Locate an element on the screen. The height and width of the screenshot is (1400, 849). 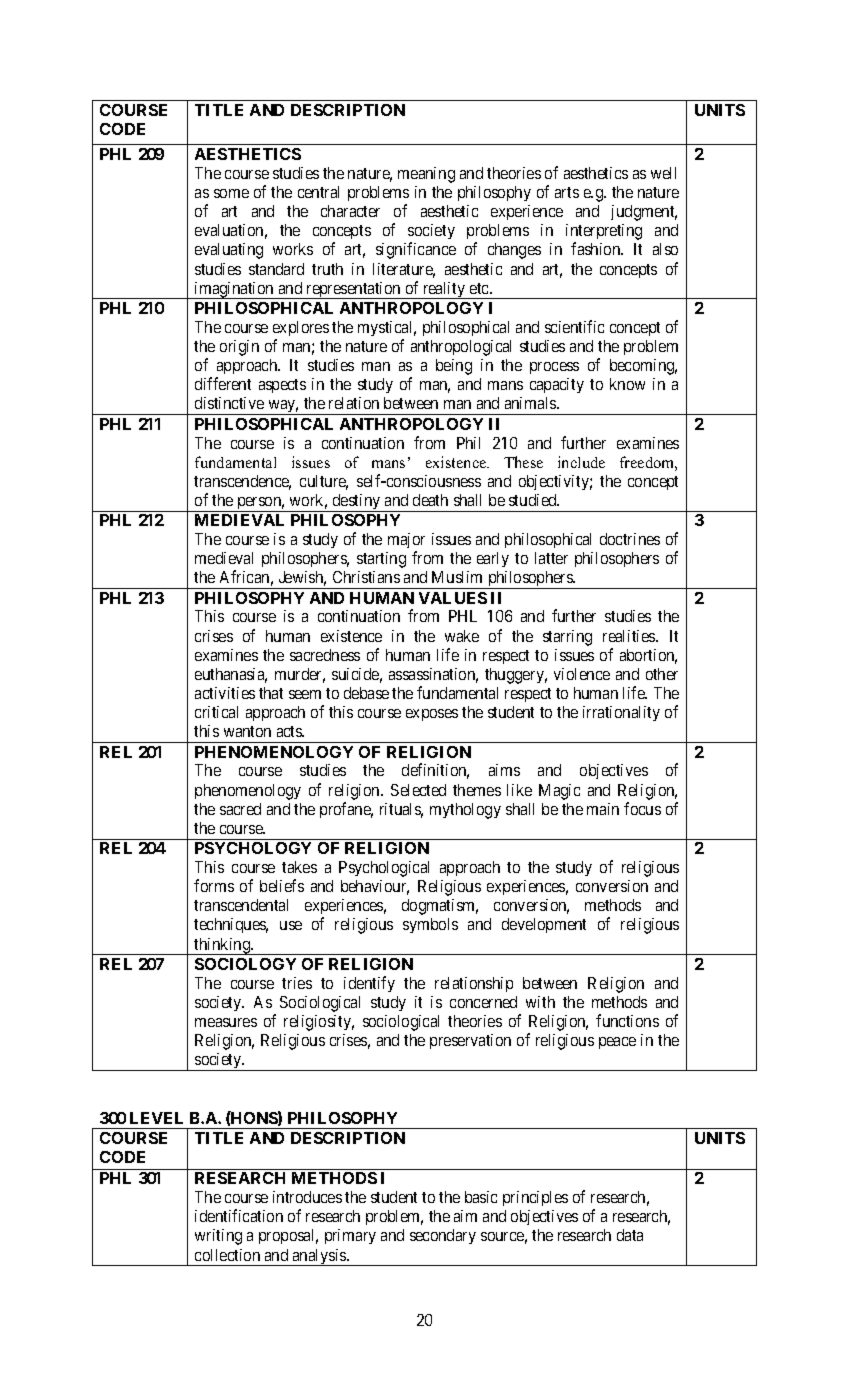
secondary is located at coordinates (443, 1236).
